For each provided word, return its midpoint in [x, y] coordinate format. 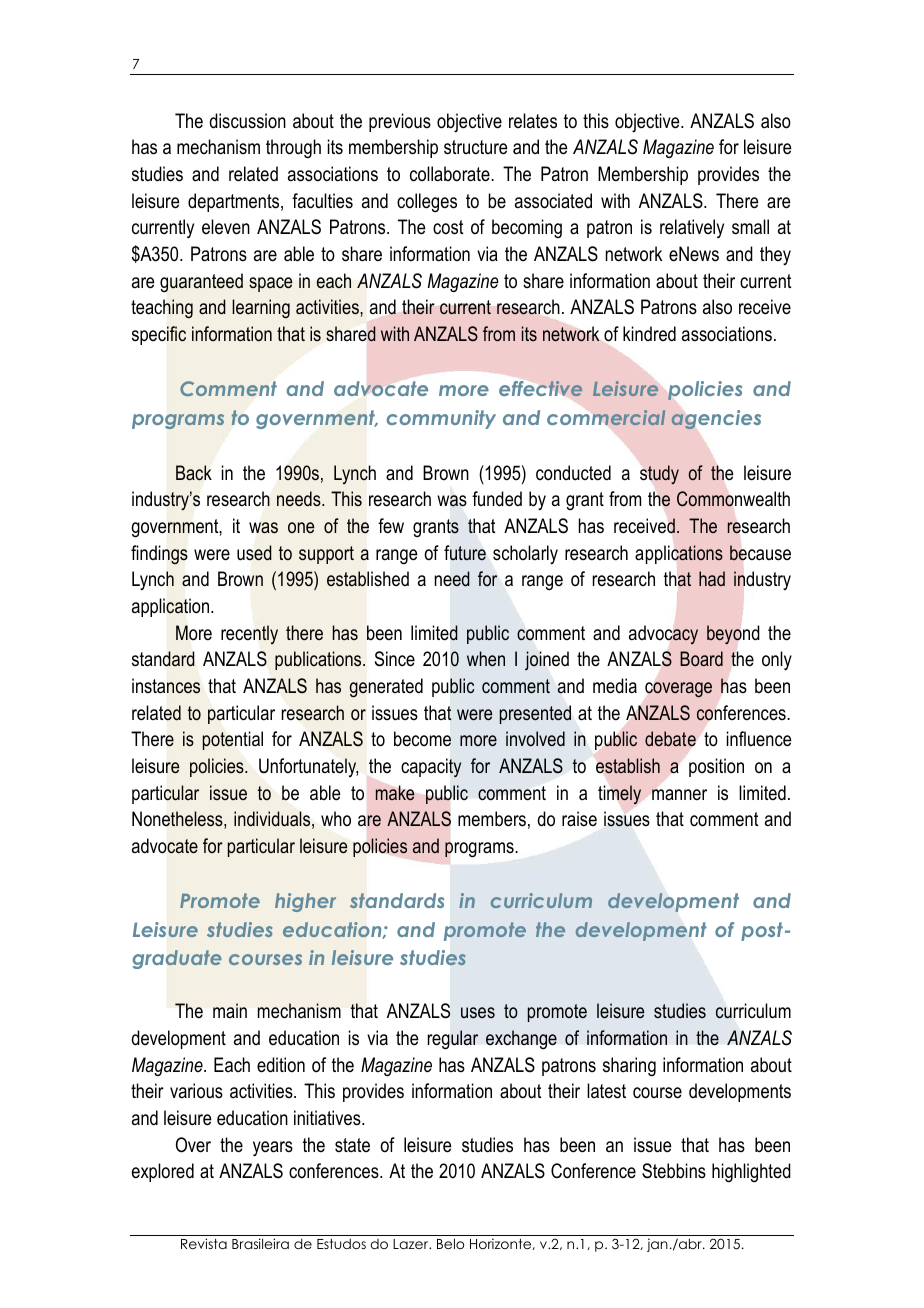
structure [475, 147]
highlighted [751, 1173]
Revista [204, 1243]
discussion [247, 121]
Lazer [412, 1244]
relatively [692, 228]
